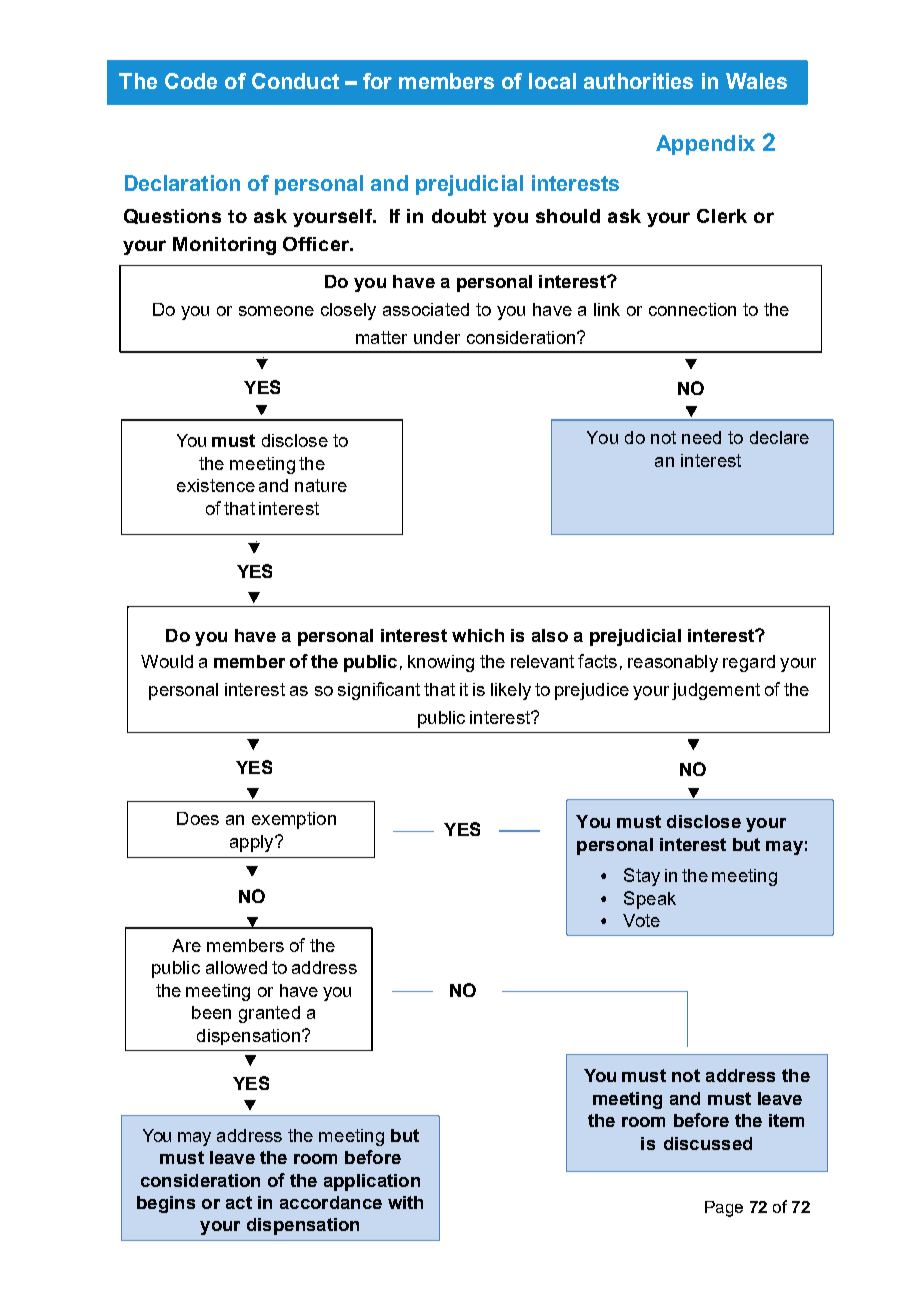 This page has width=924, height=1308. What do you see at coordinates (552, 81) in the page?
I see `local` at bounding box center [552, 81].
